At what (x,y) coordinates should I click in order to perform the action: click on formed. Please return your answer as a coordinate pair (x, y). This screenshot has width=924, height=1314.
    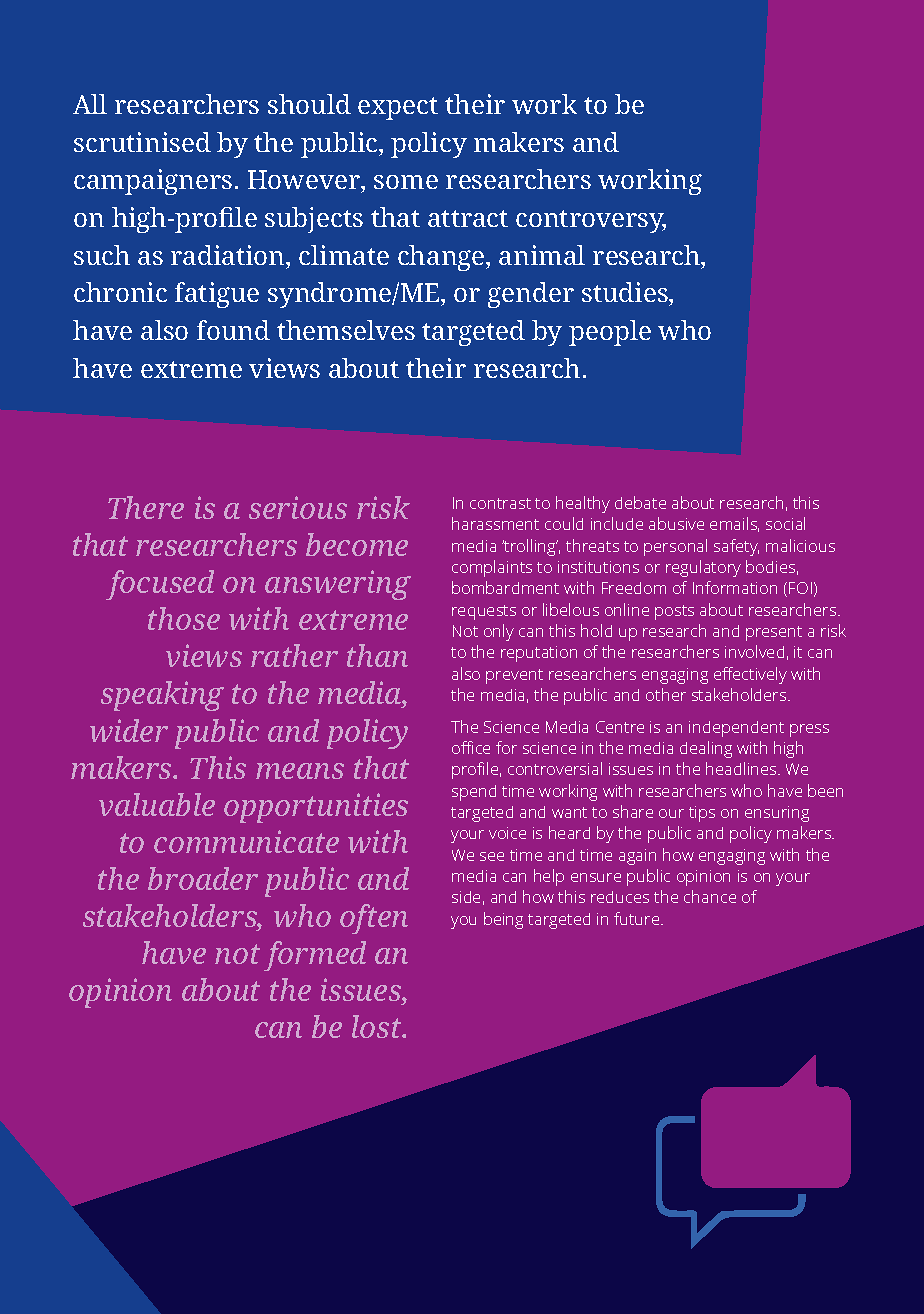
    Looking at the image, I should click on (315, 956).
